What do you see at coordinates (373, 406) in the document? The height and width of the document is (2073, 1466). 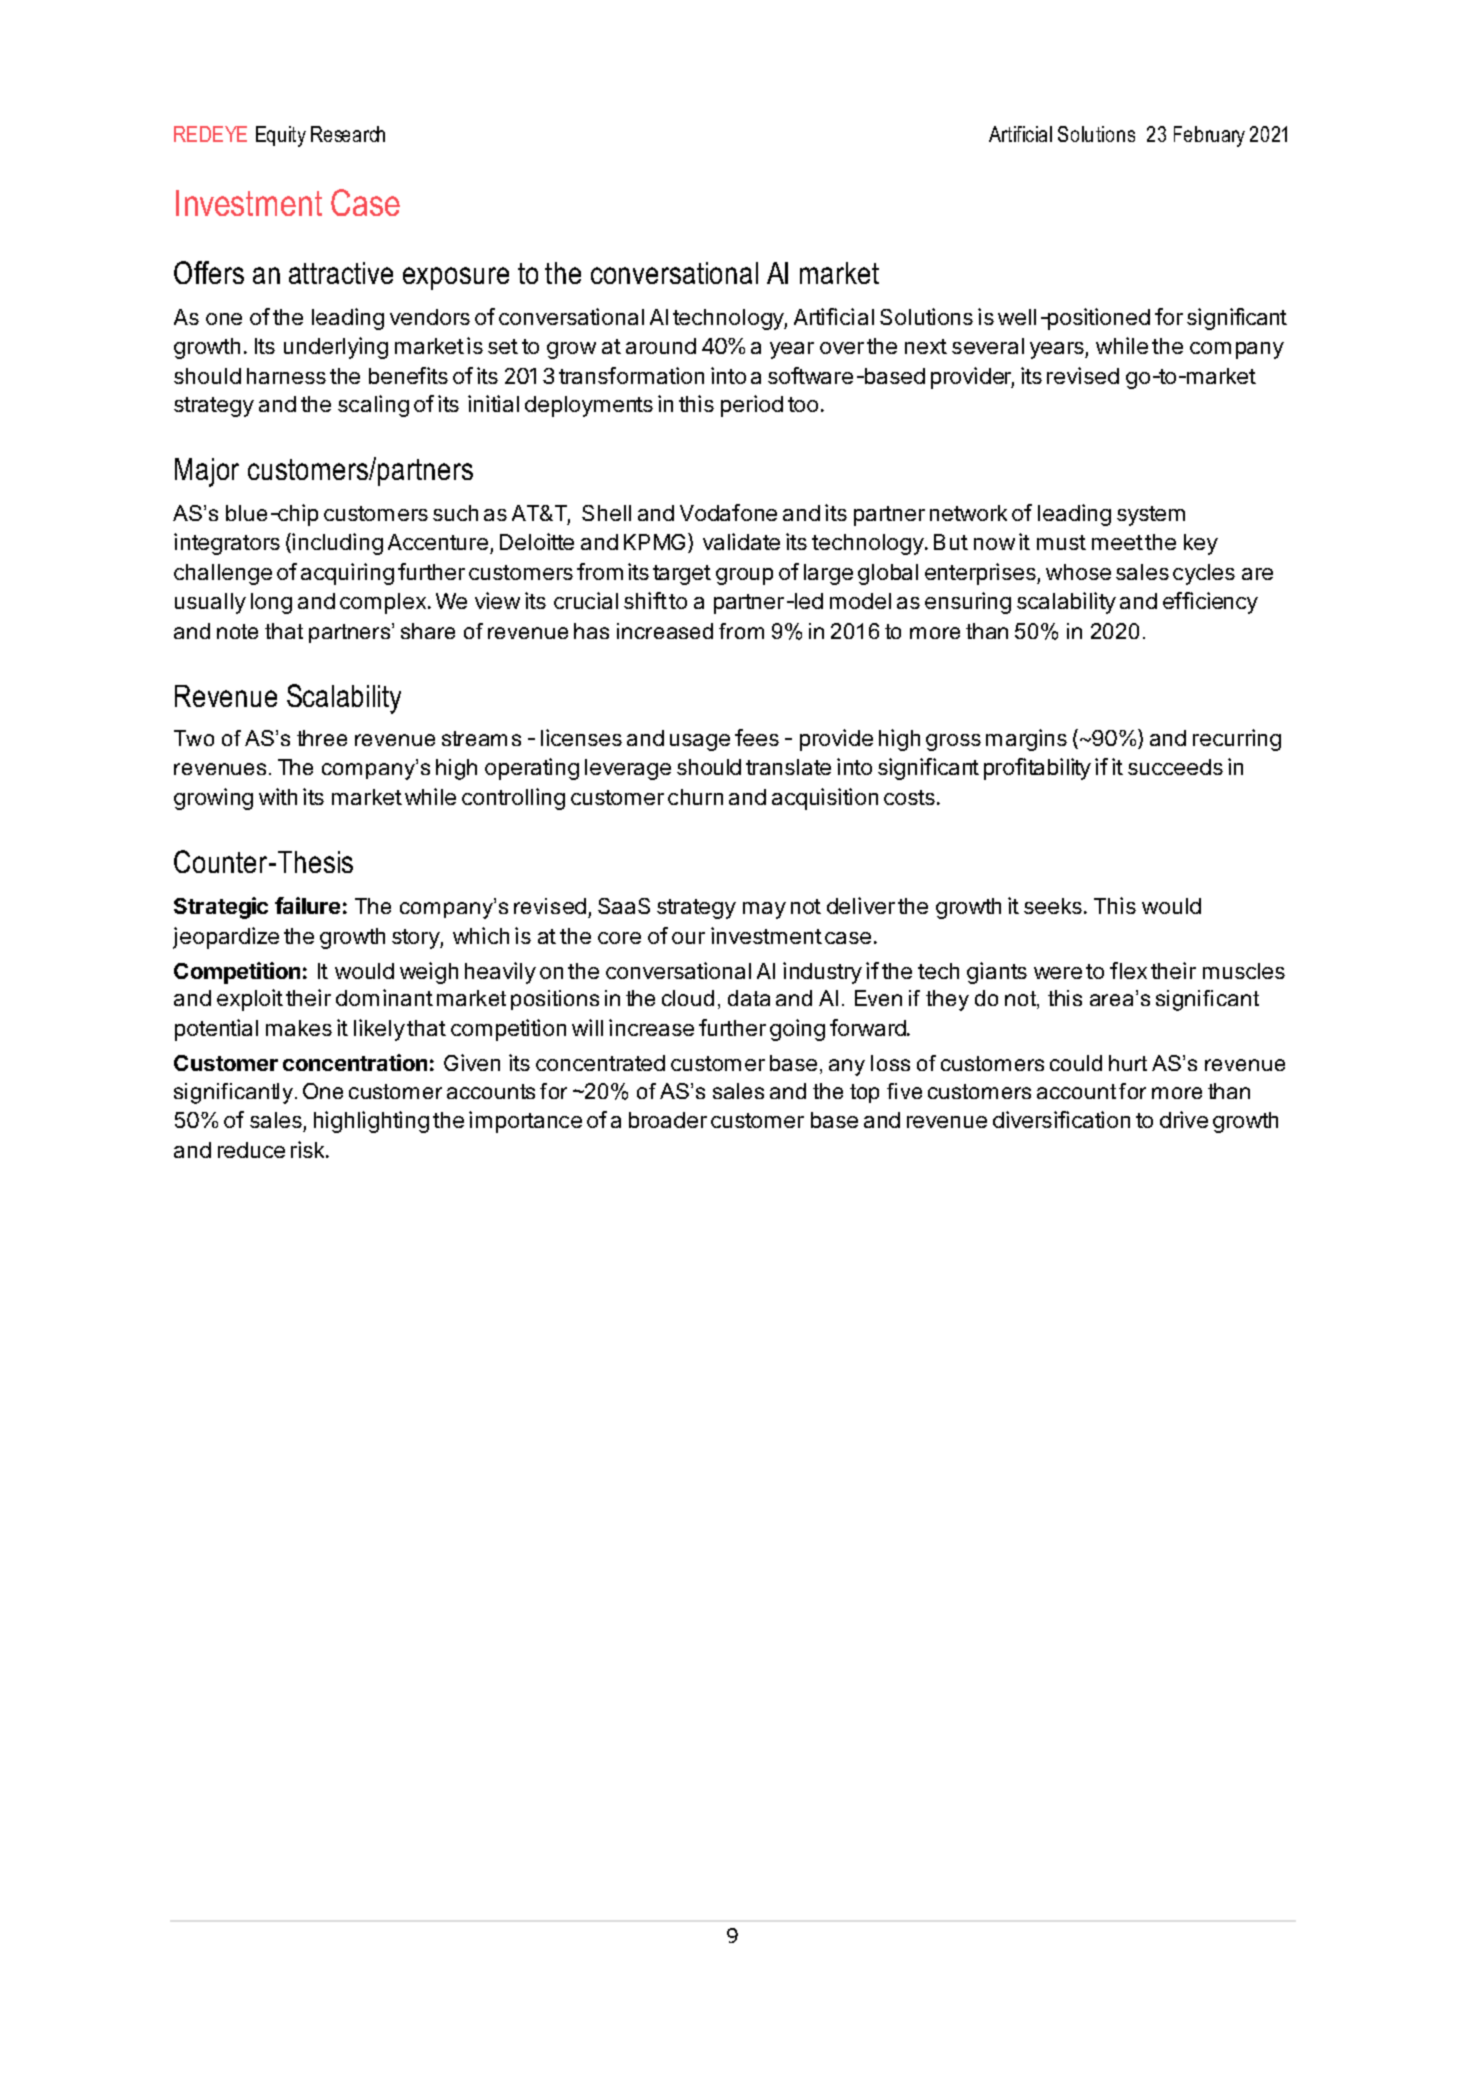 I see `scaling` at bounding box center [373, 406].
